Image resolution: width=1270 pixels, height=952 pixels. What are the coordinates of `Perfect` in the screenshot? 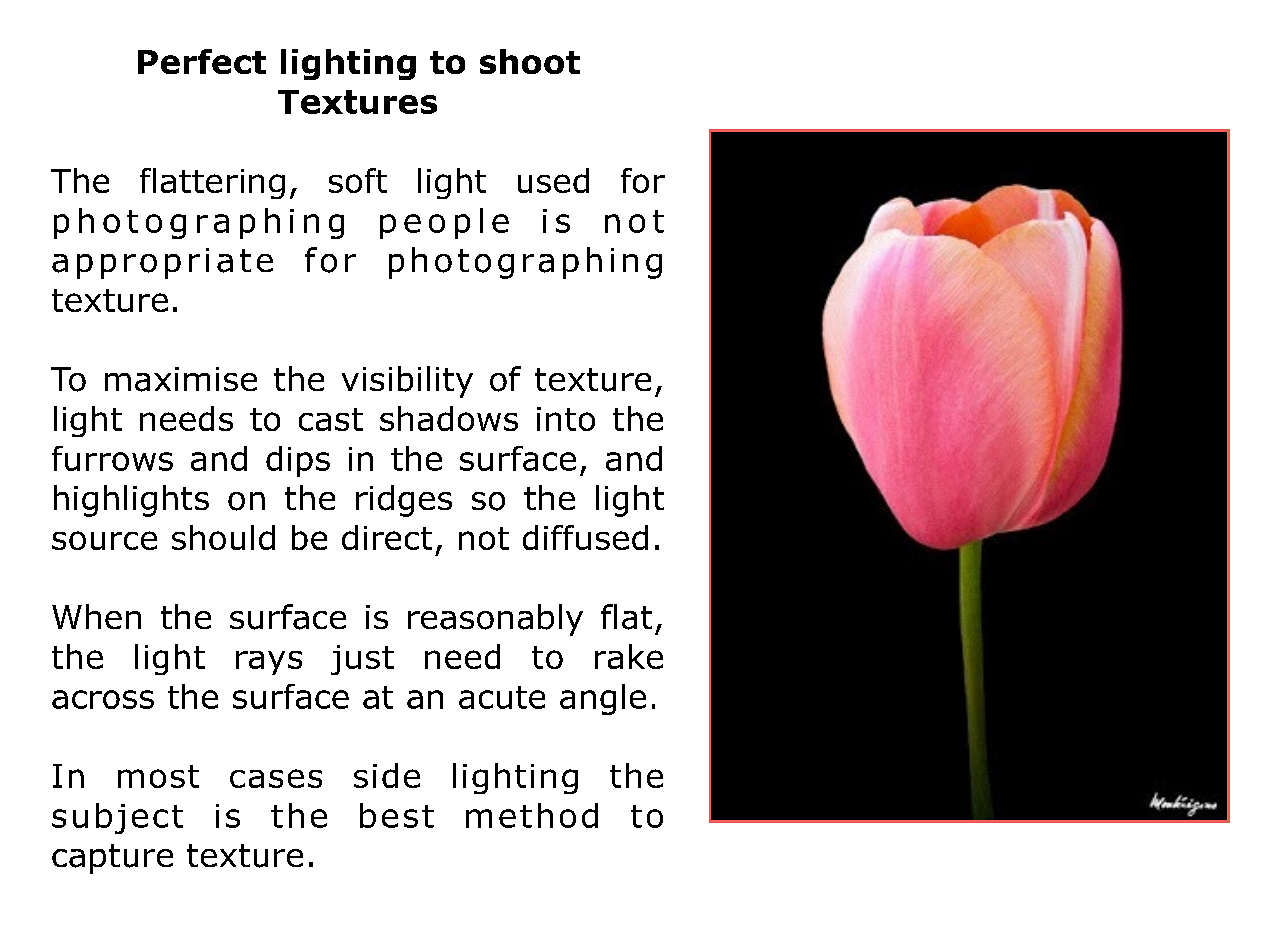 It's located at (202, 61).
